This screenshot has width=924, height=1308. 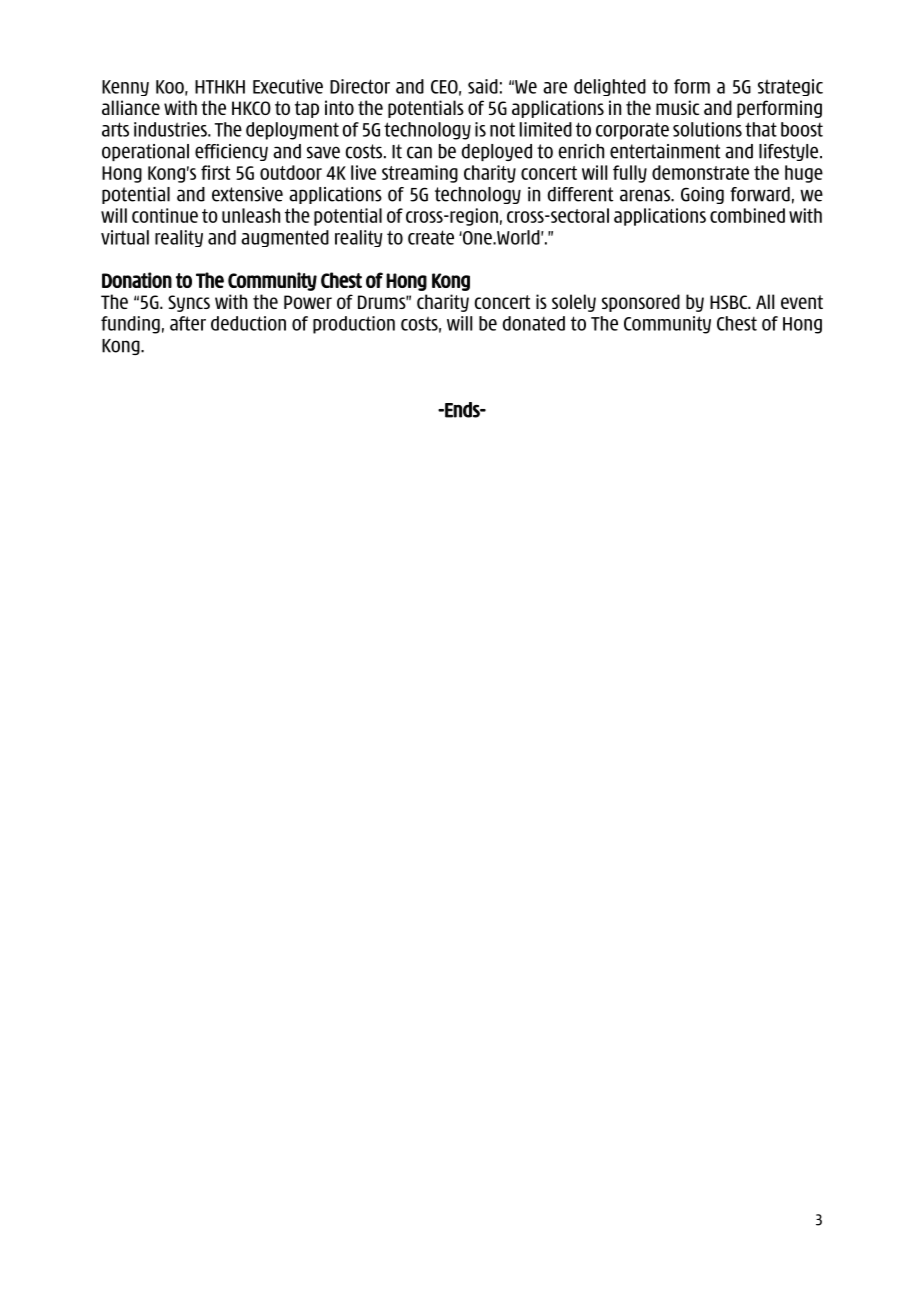 What do you see at coordinates (215, 172) in the screenshot?
I see `first` at bounding box center [215, 172].
